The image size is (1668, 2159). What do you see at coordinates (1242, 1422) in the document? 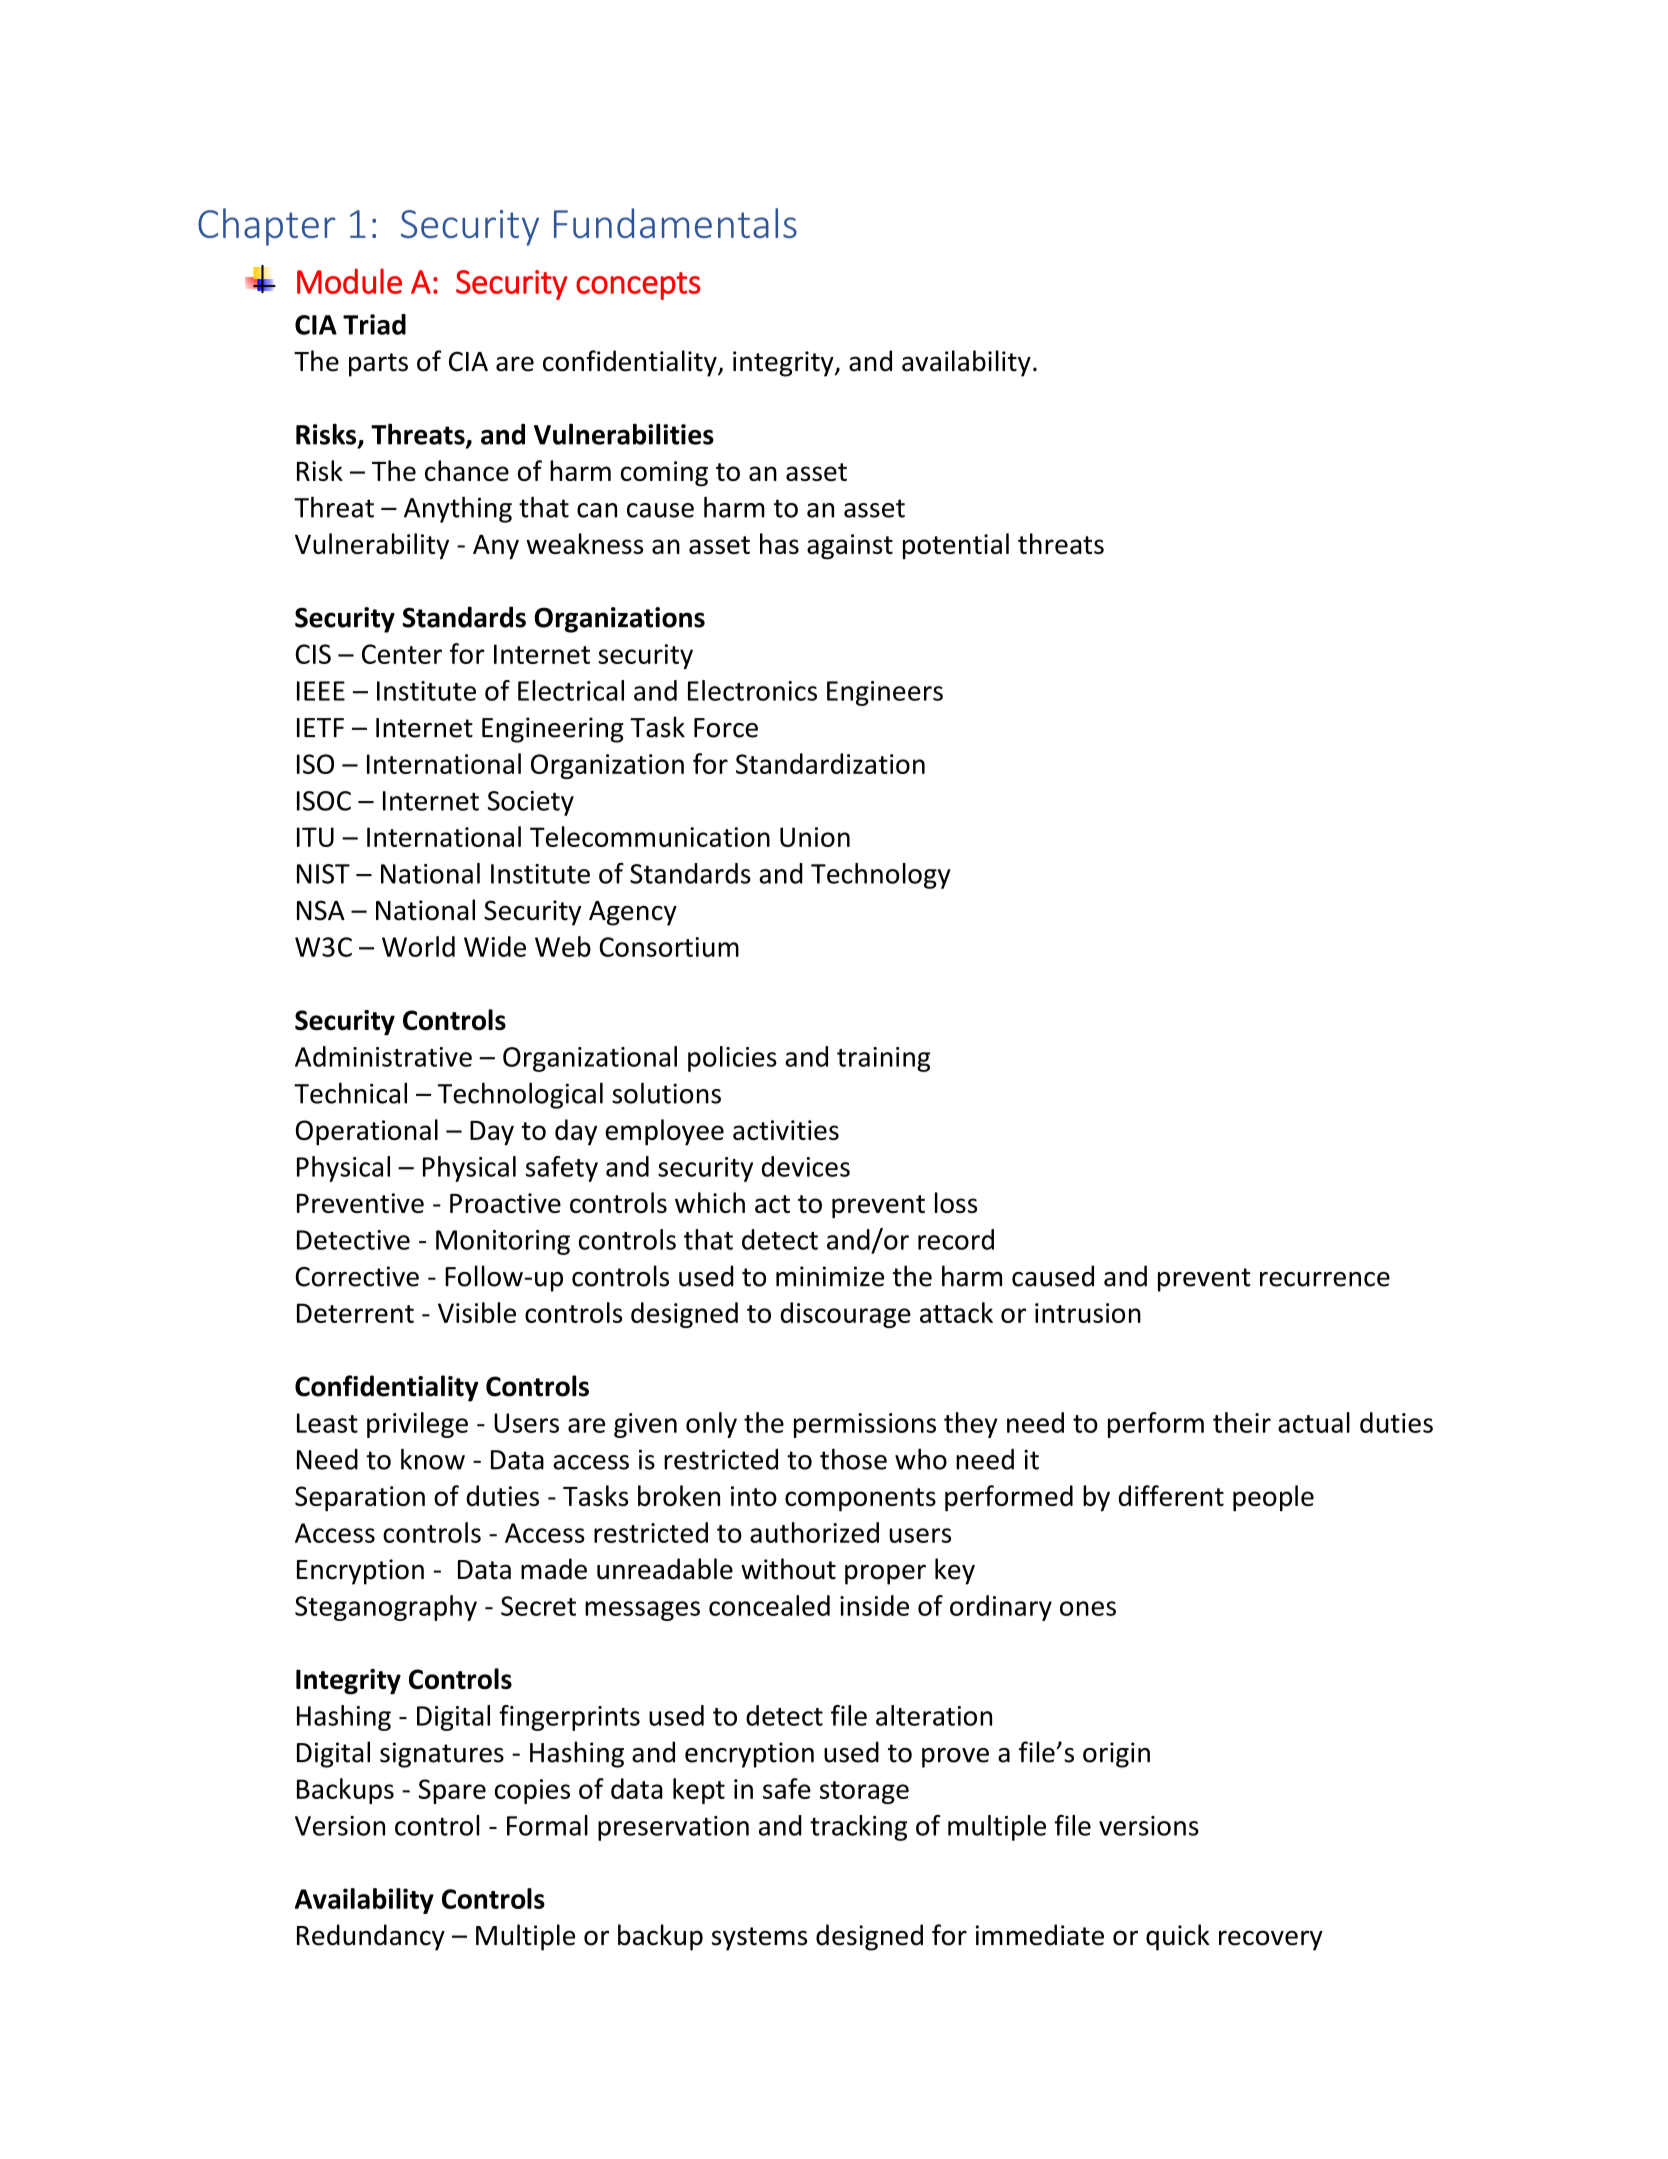
I see `their` at bounding box center [1242, 1422].
